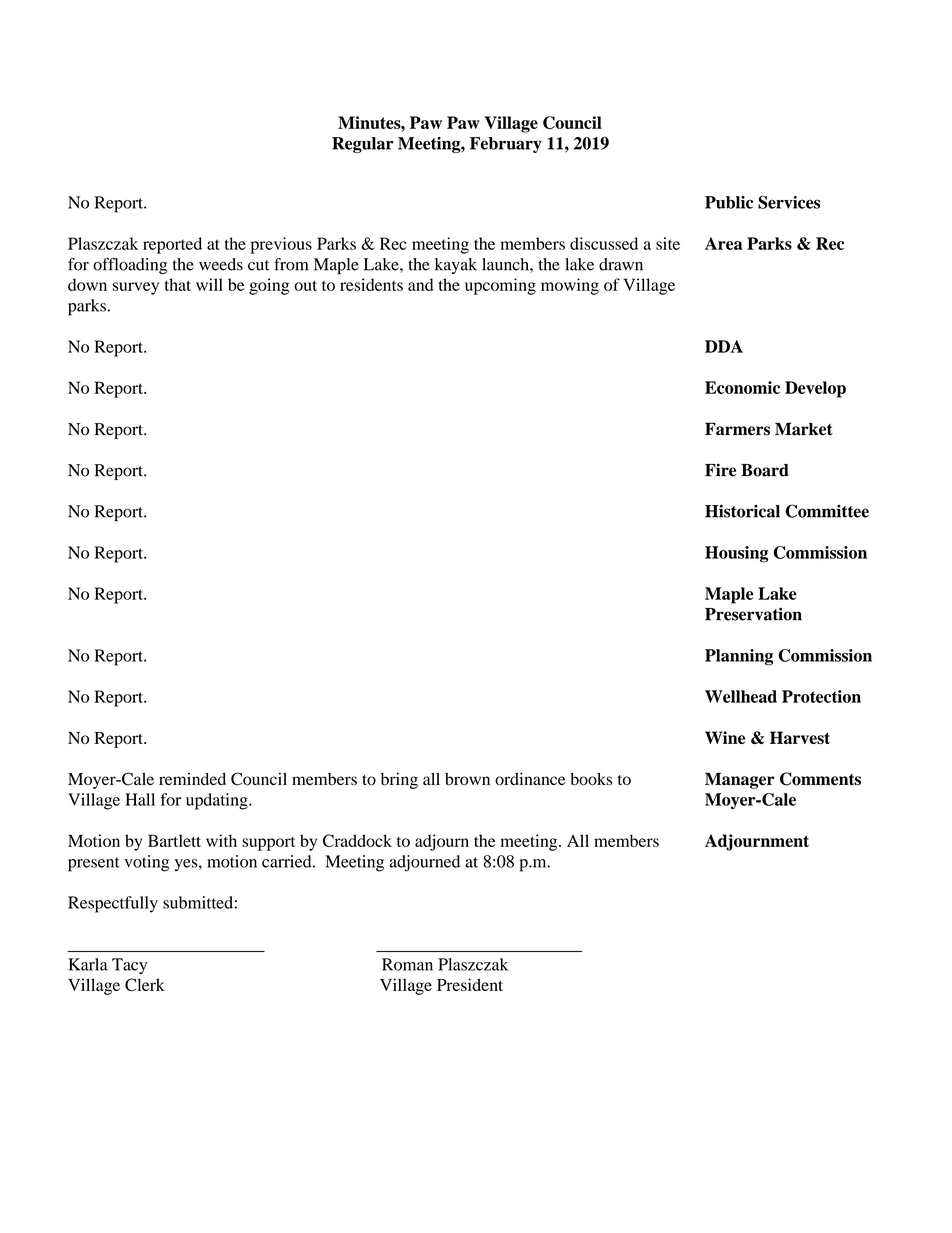 Image resolution: width=952 pixels, height=1233 pixels. Describe the element at coordinates (281, 245) in the screenshot. I see `previous` at that location.
